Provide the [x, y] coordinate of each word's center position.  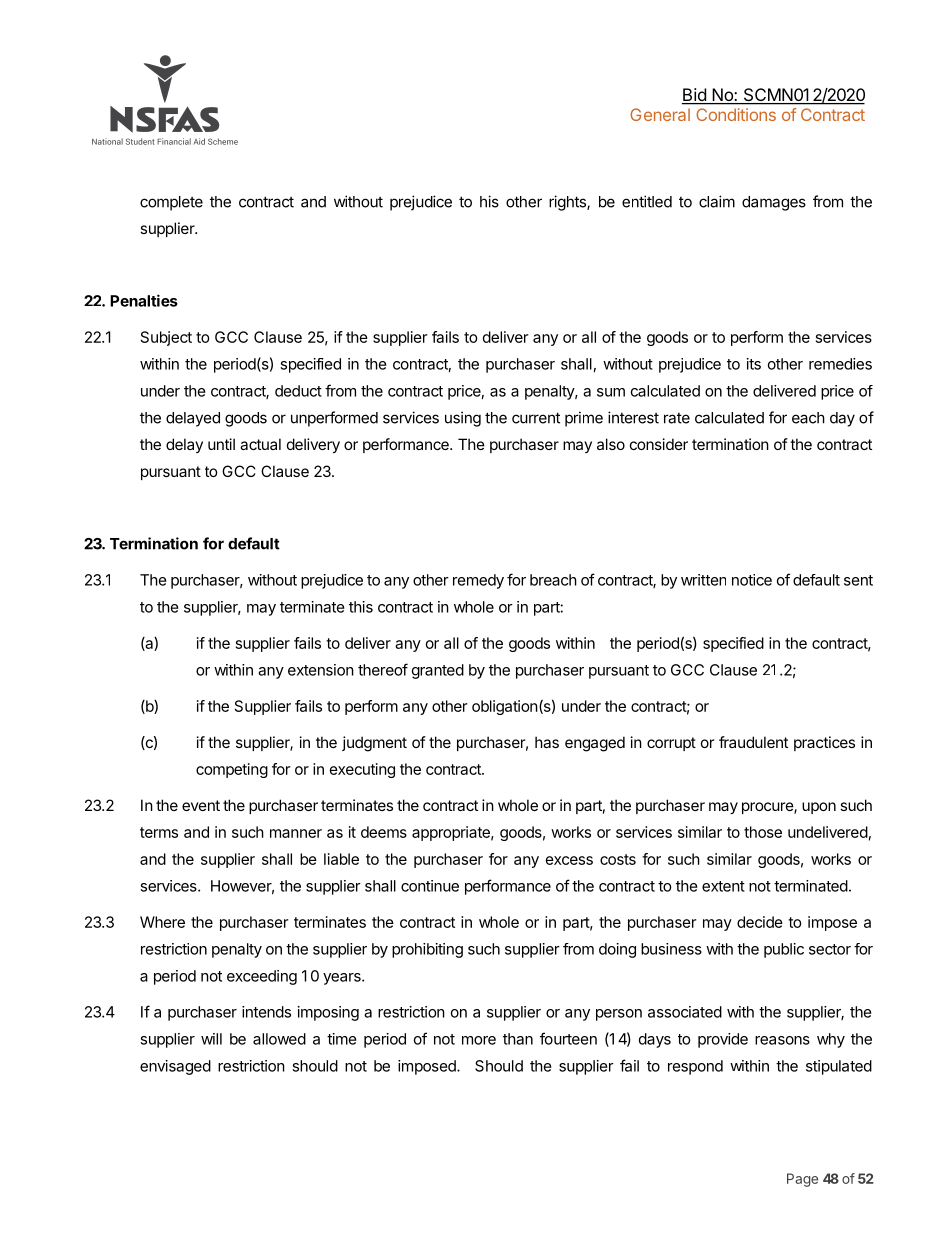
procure [768, 808]
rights [568, 203]
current [536, 418]
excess [569, 860]
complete [171, 203]
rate [677, 418]
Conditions [736, 114]
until [221, 444]
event [201, 805]
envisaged [175, 1067]
